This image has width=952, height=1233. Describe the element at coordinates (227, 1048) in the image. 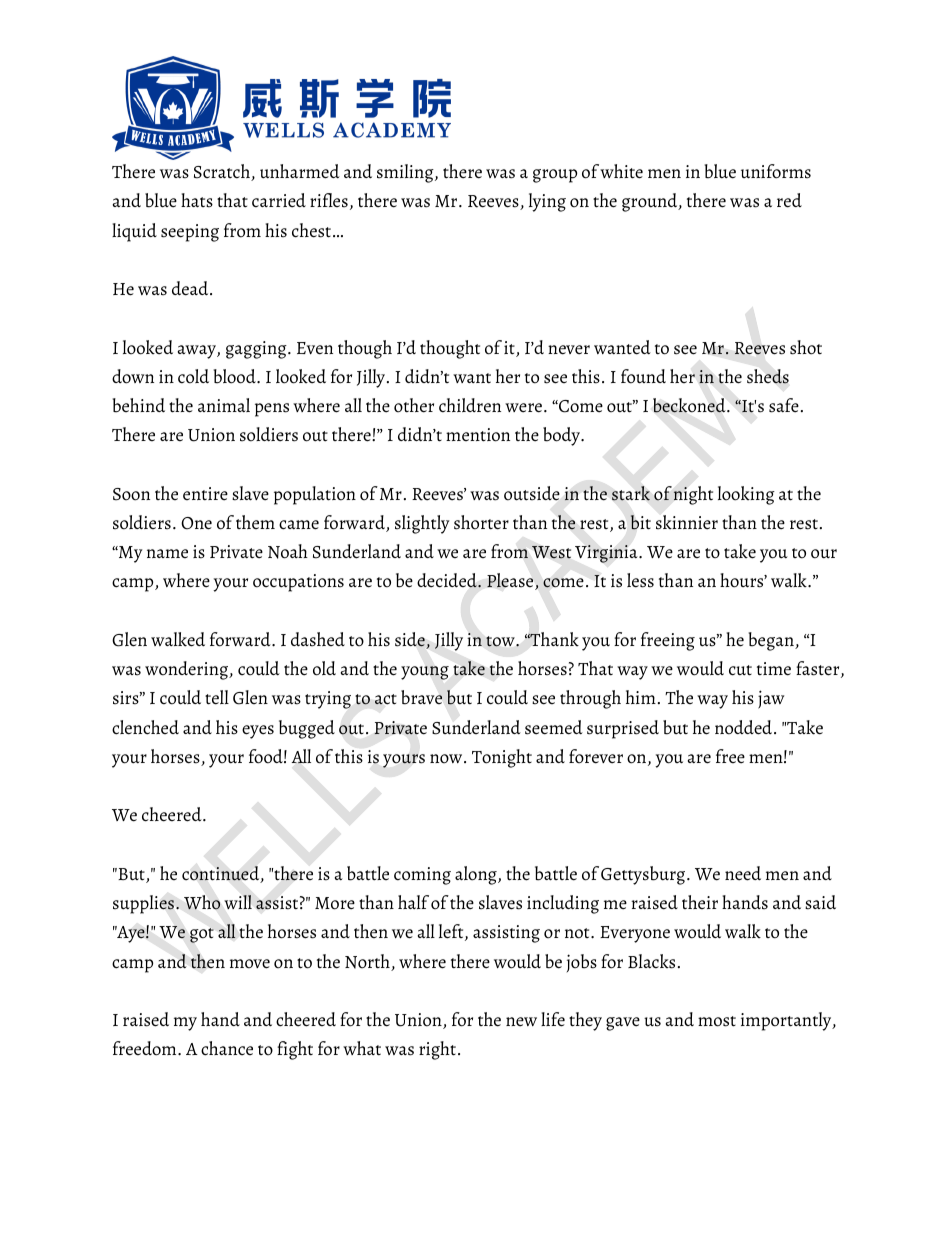

I see `chance` at that location.
